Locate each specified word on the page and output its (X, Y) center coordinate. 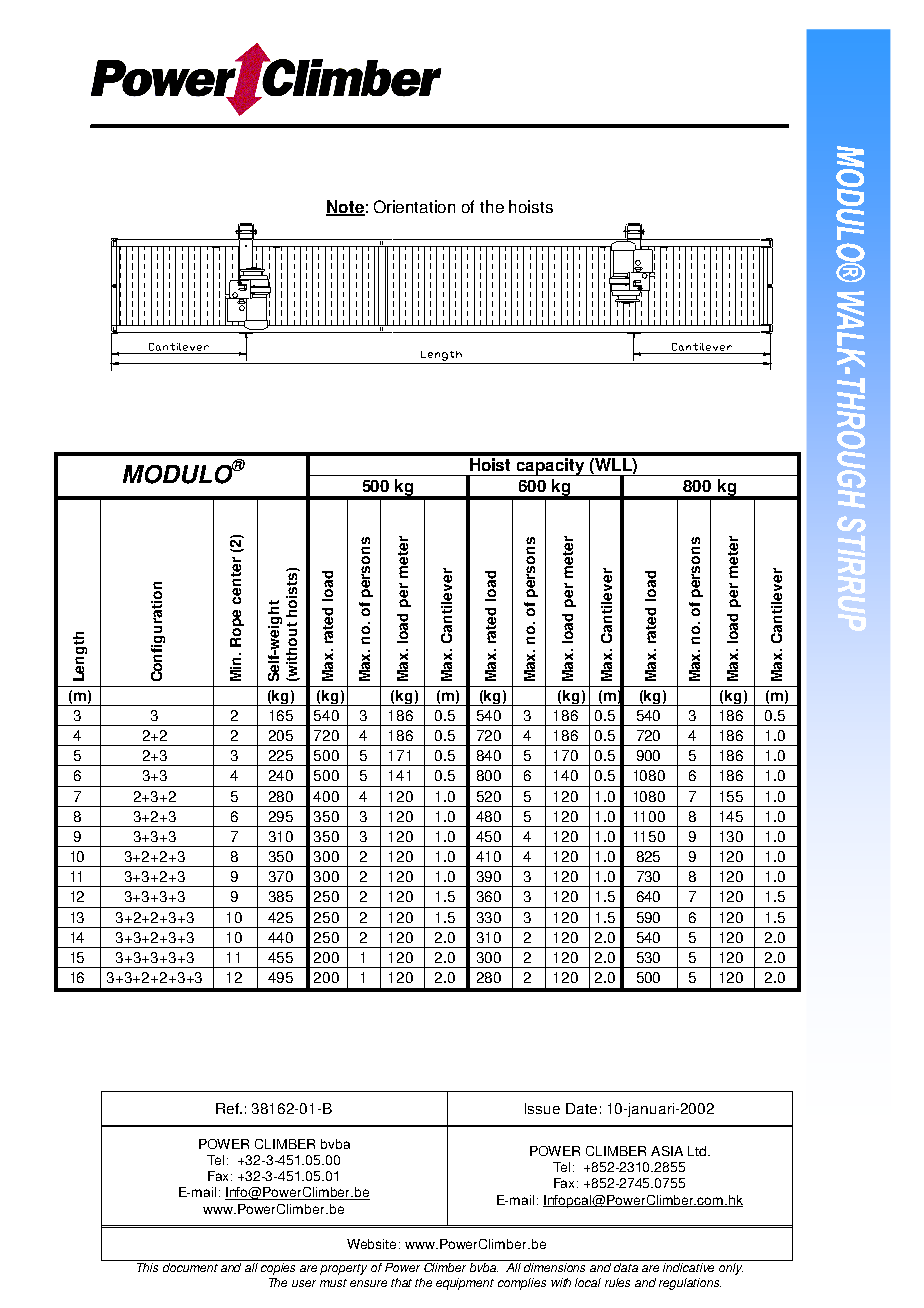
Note (345, 207)
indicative (688, 1267)
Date (581, 1108)
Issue (542, 1108)
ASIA (667, 1151)
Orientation (414, 206)
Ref (228, 1108)
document (190, 1267)
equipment (465, 1284)
